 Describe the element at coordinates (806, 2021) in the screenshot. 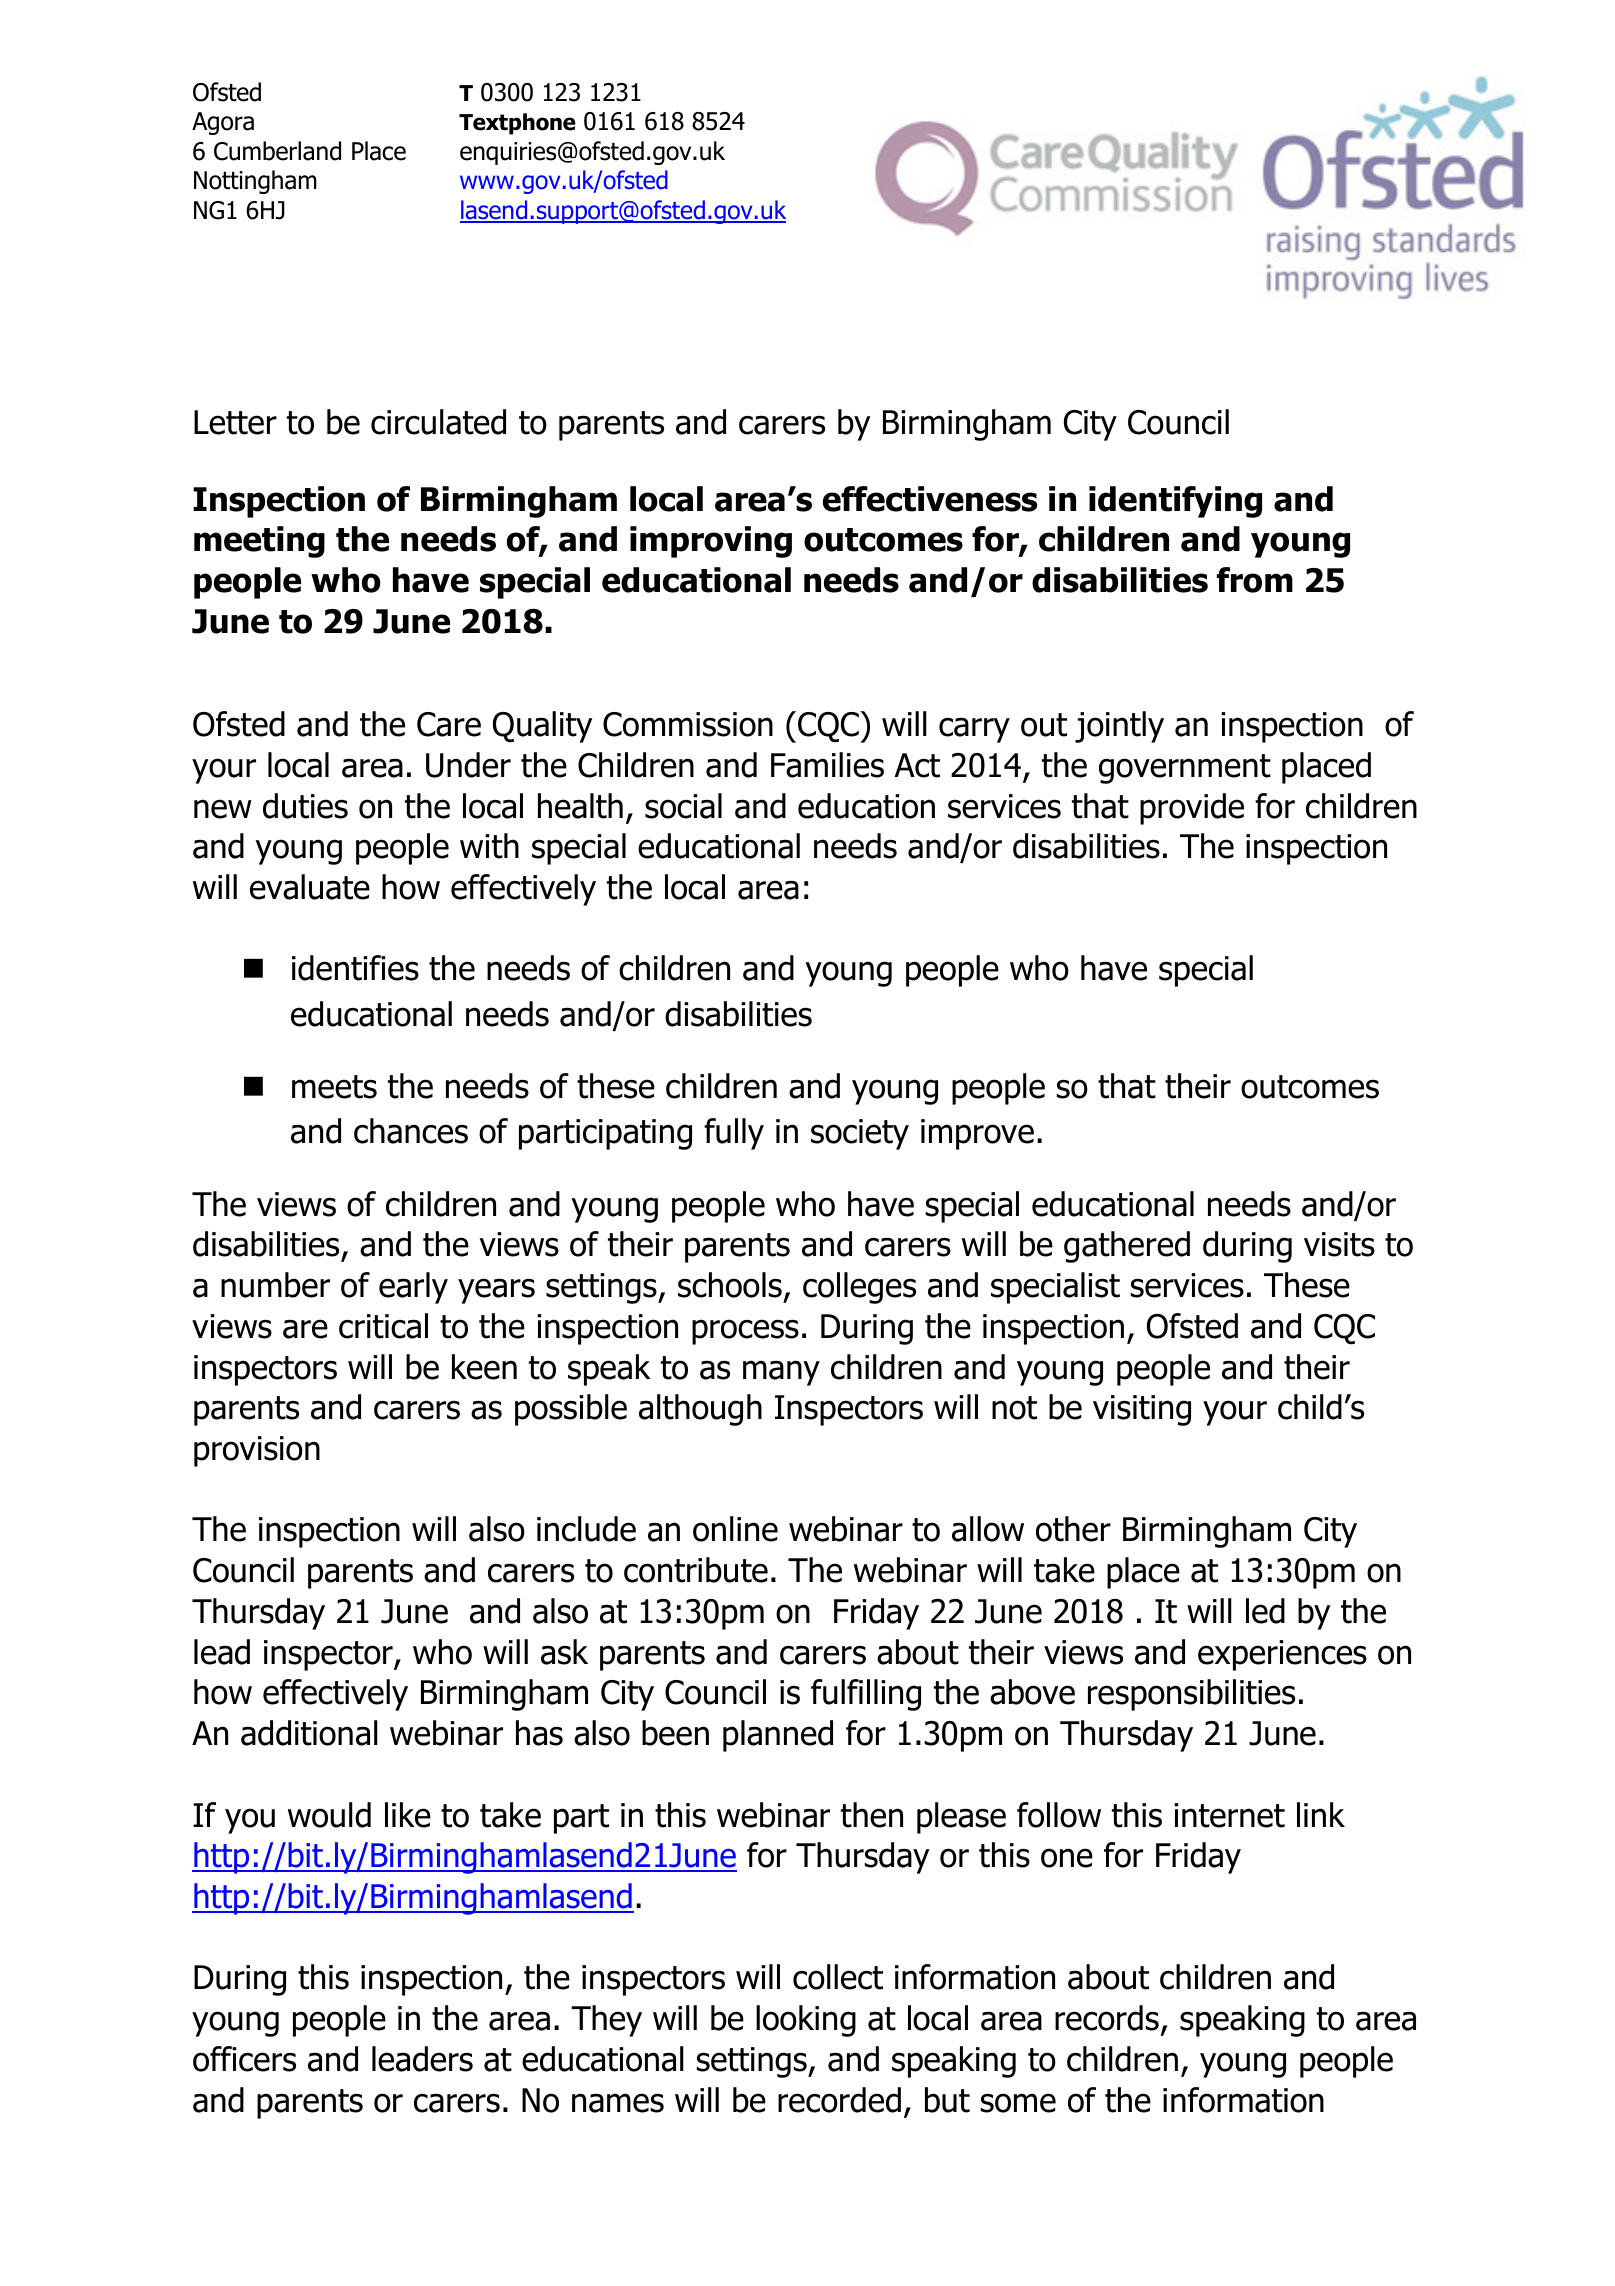

I see `looking` at that location.
